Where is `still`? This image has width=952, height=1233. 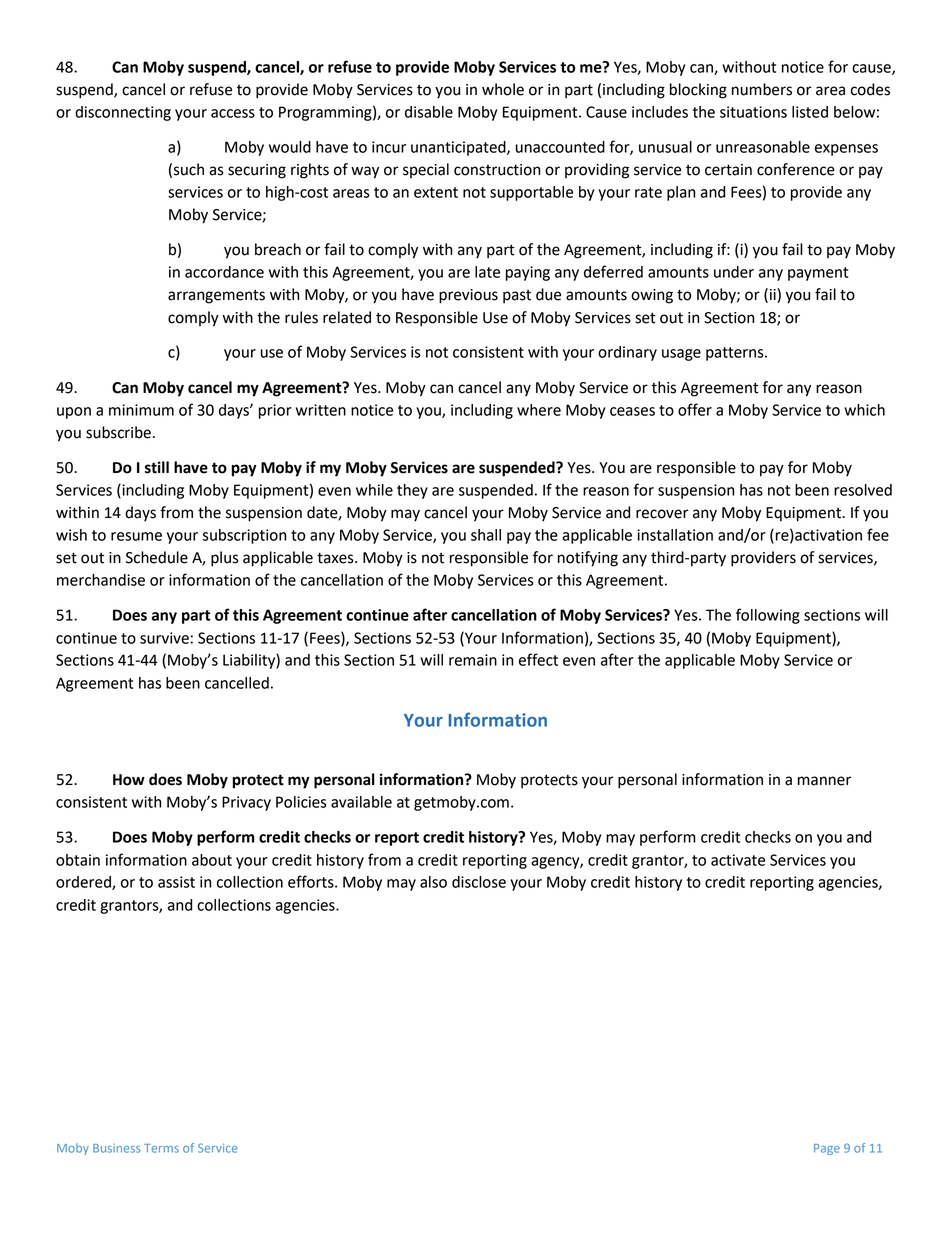
still is located at coordinates (157, 467).
